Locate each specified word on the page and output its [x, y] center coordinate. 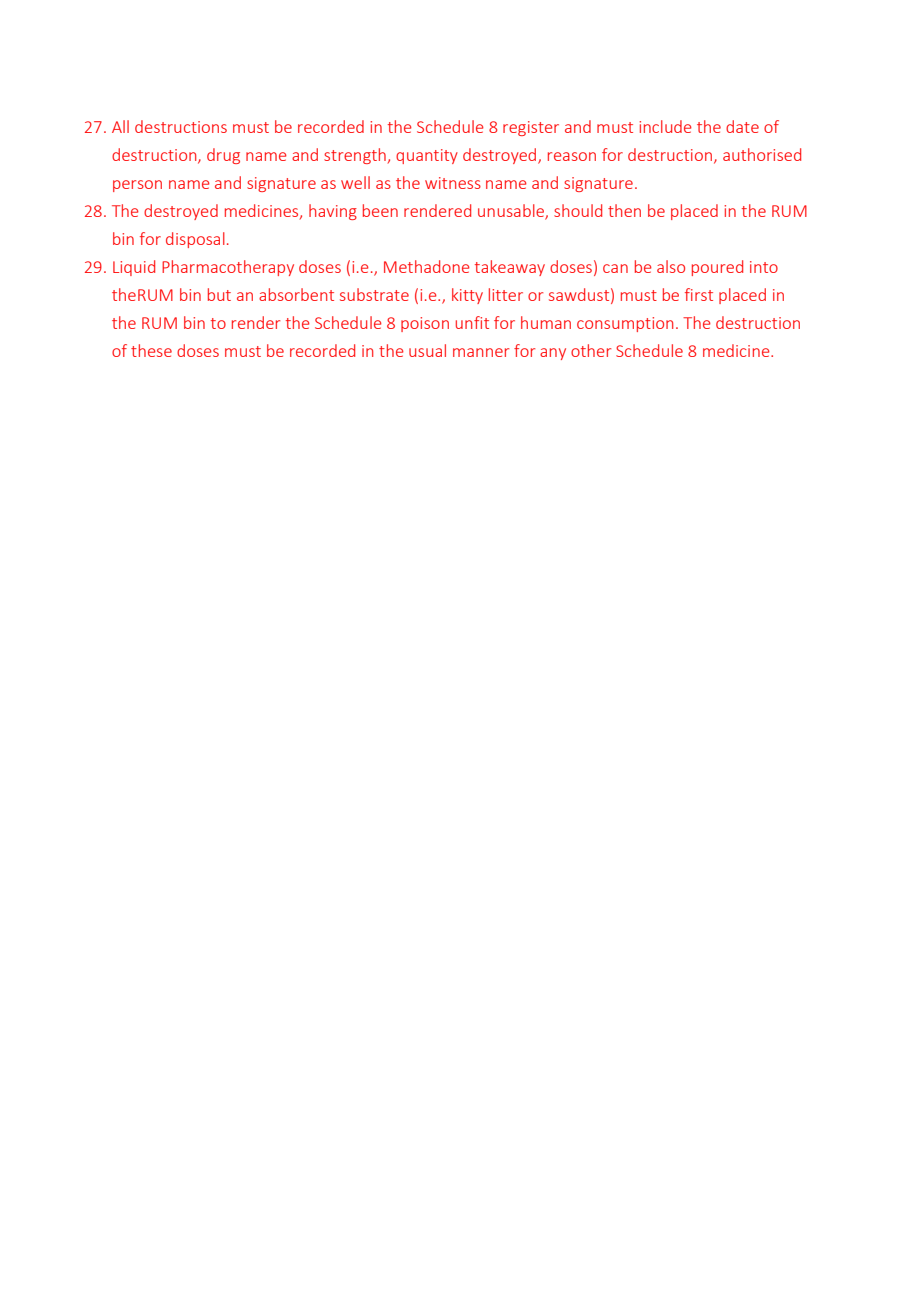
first [699, 294]
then [624, 210]
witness [453, 183]
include [665, 126]
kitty [467, 296]
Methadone [427, 266]
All [120, 126]
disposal [195, 240]
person [137, 186]
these [151, 350]
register [531, 128]
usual [427, 350]
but [219, 294]
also [671, 266]
